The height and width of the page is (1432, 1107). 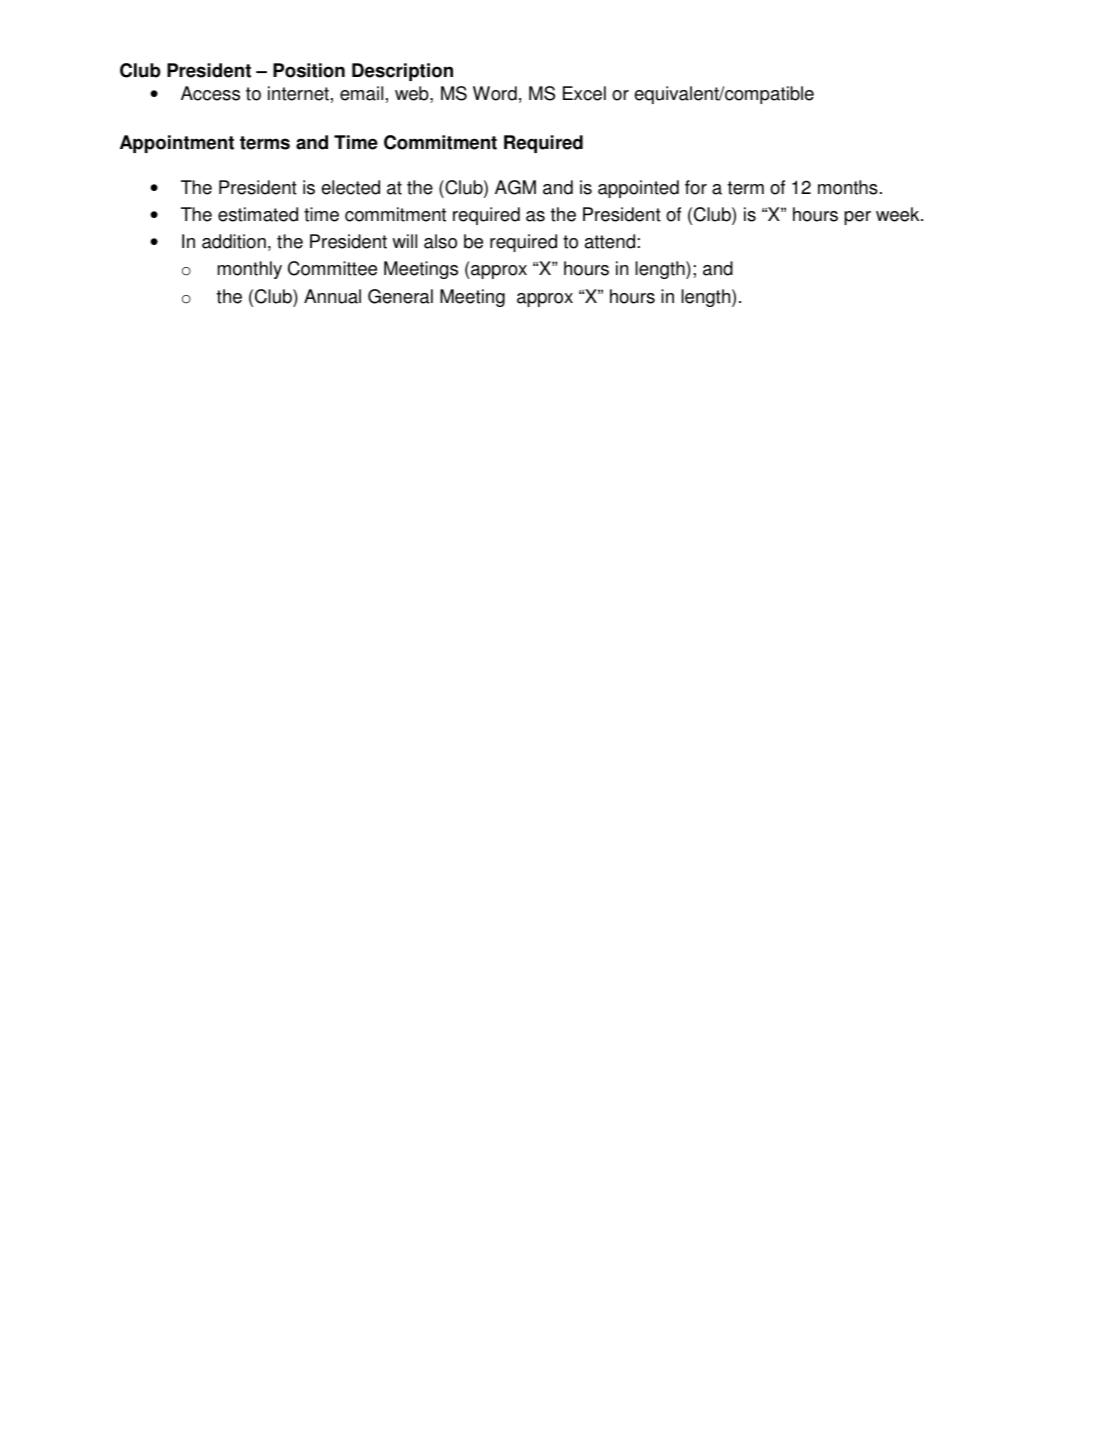 I want to click on Word, so click(x=495, y=93).
